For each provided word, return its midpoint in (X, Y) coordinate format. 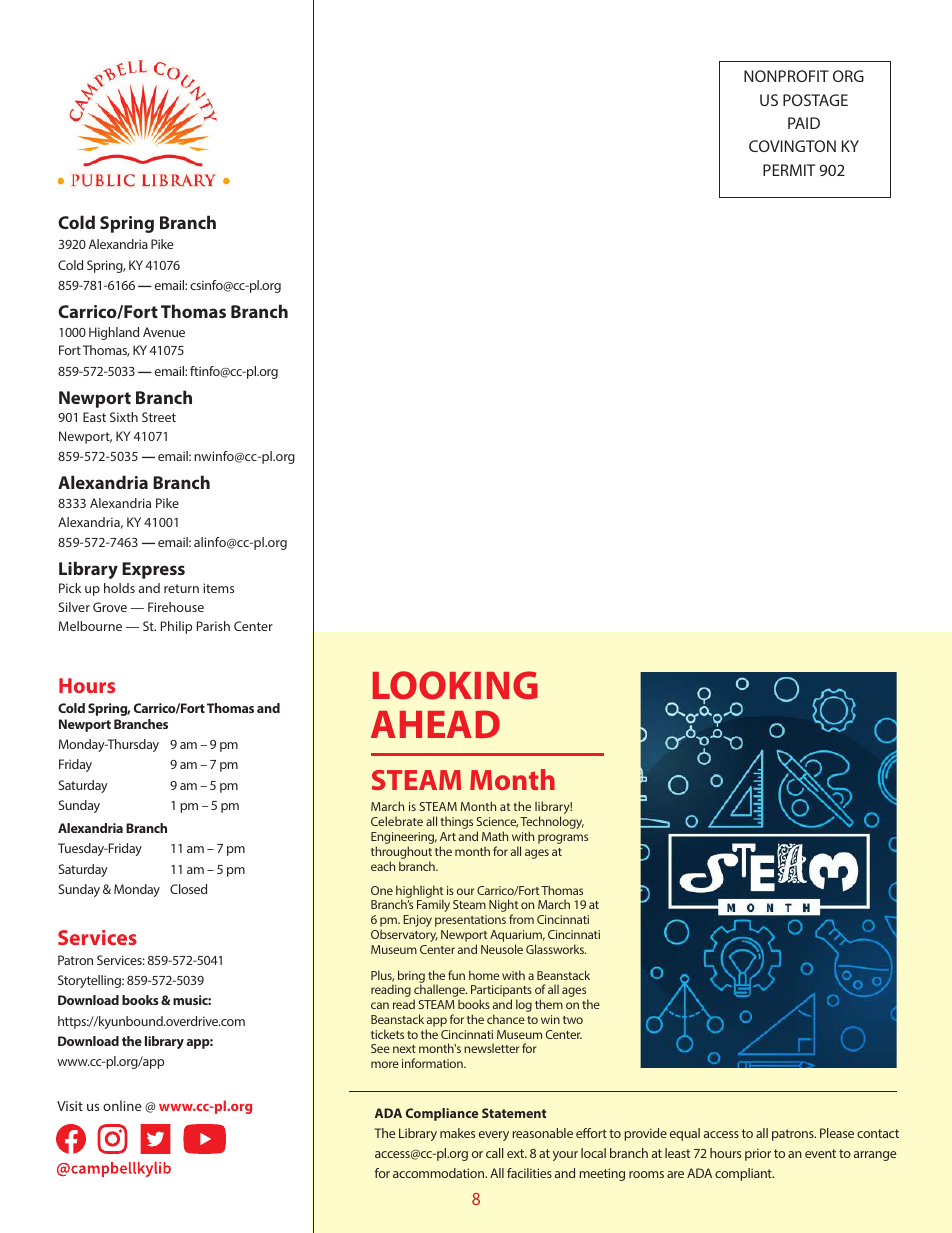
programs (563, 839)
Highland (114, 333)
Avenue (164, 332)
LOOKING (455, 685)
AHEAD (435, 724)
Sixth (124, 417)
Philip (176, 627)
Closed (188, 889)
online (122, 1105)
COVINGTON (792, 146)
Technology (552, 824)
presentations (470, 921)
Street (159, 417)
